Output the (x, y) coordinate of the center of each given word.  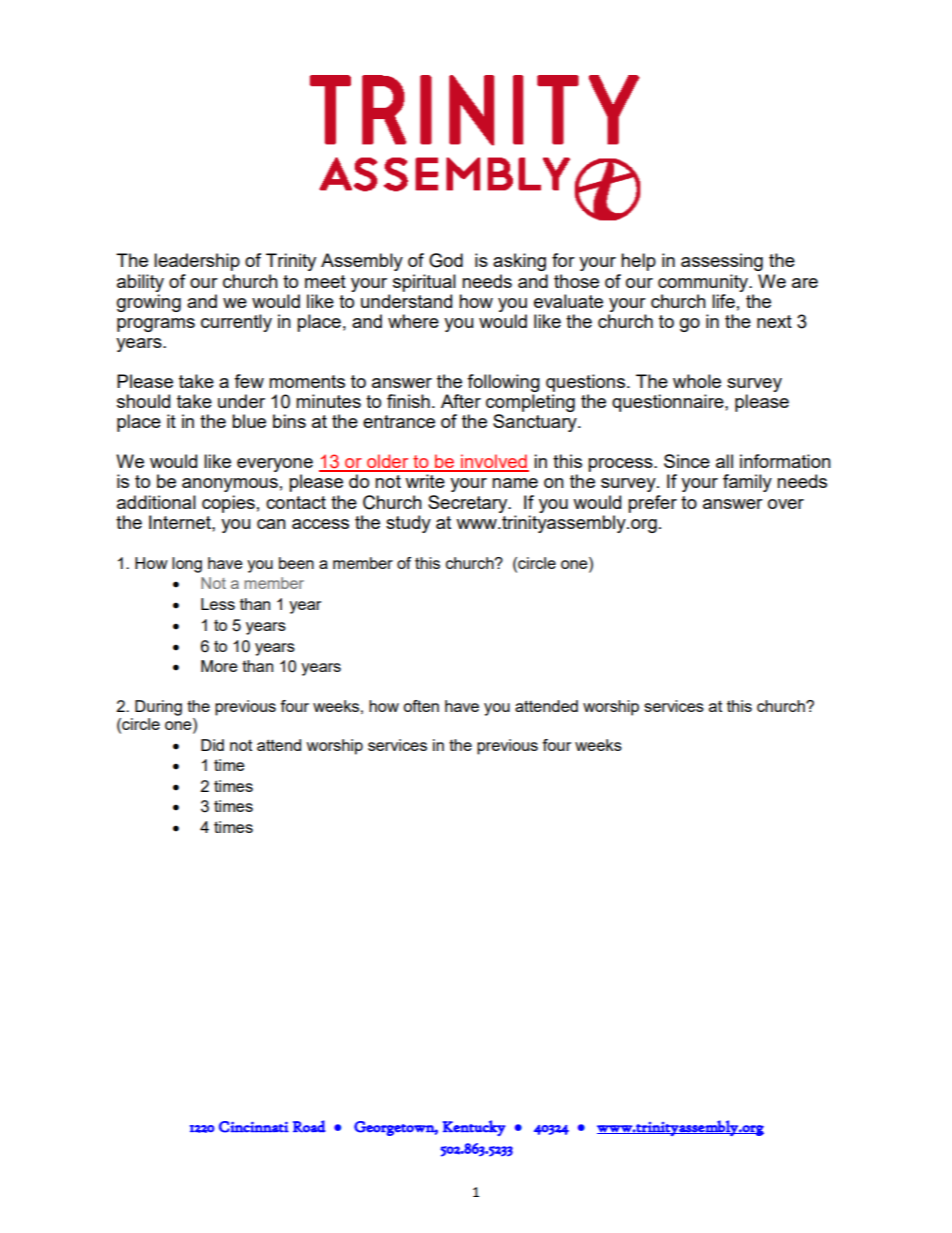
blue (249, 421)
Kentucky (474, 1128)
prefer (652, 504)
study (408, 524)
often (421, 706)
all (724, 461)
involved (494, 462)
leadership (197, 262)
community (704, 283)
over (786, 504)
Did (212, 745)
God (446, 260)
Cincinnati (254, 1127)
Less (218, 604)
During (158, 708)
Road (309, 1126)
